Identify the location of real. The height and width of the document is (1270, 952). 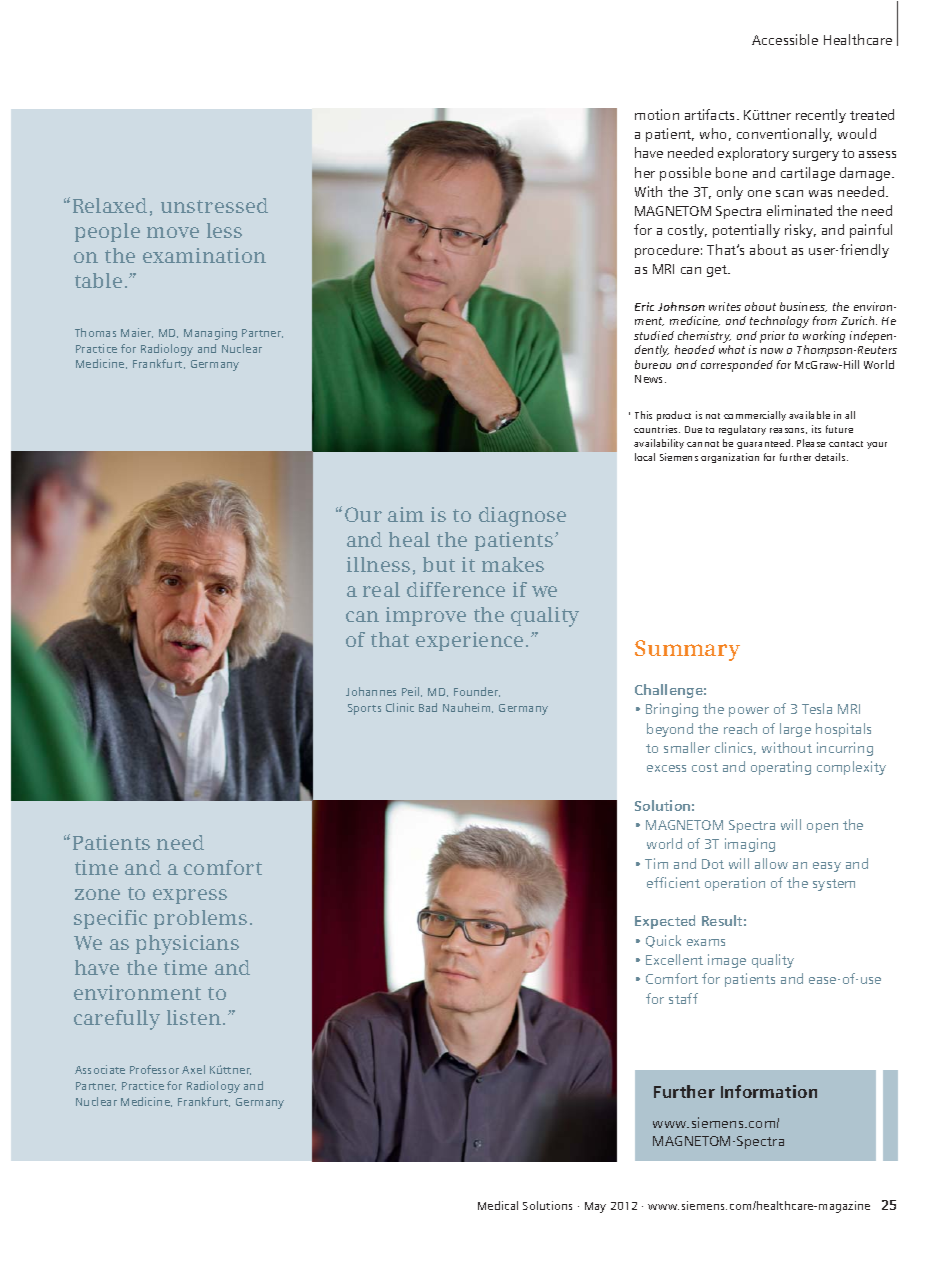
(381, 589).
